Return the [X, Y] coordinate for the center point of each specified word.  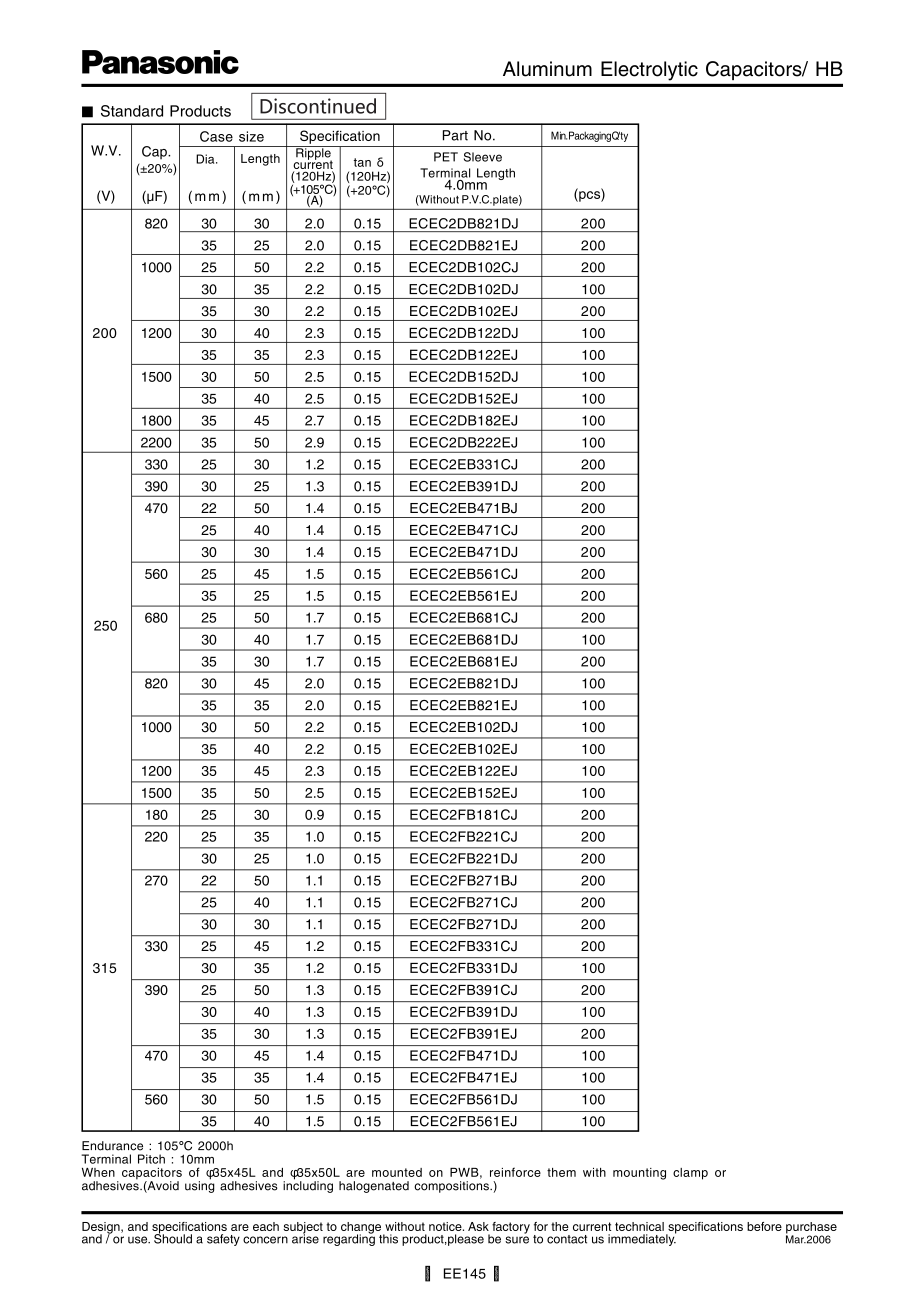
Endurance [112, 1146]
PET [446, 157]
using [200, 1186]
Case [216, 136]
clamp [690, 1174]
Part [455, 135]
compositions [452, 1187]
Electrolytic [649, 71]
